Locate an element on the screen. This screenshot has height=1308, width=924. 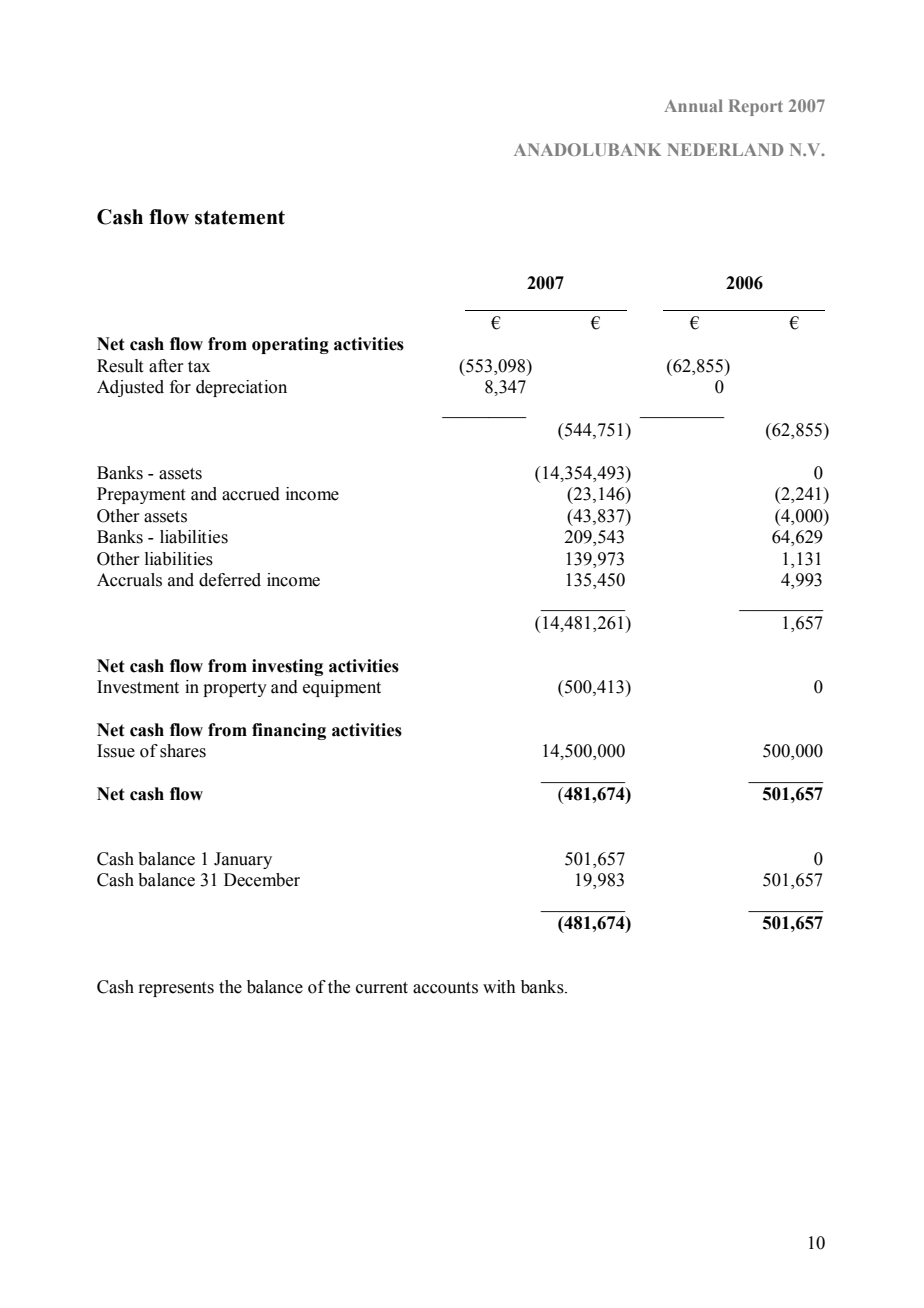
property is located at coordinates (235, 689).
